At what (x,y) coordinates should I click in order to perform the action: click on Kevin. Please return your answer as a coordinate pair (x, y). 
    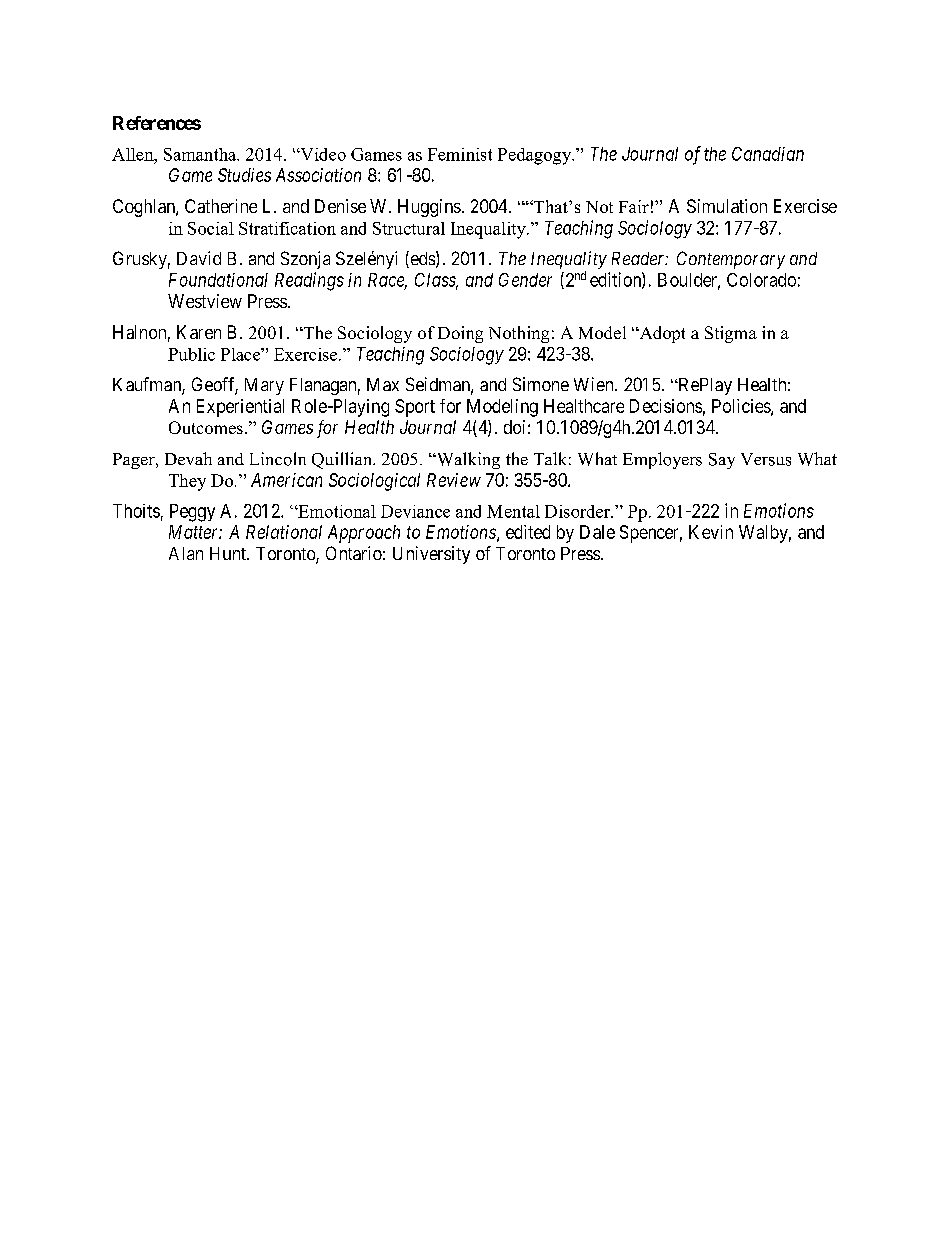
    Looking at the image, I should click on (711, 532).
